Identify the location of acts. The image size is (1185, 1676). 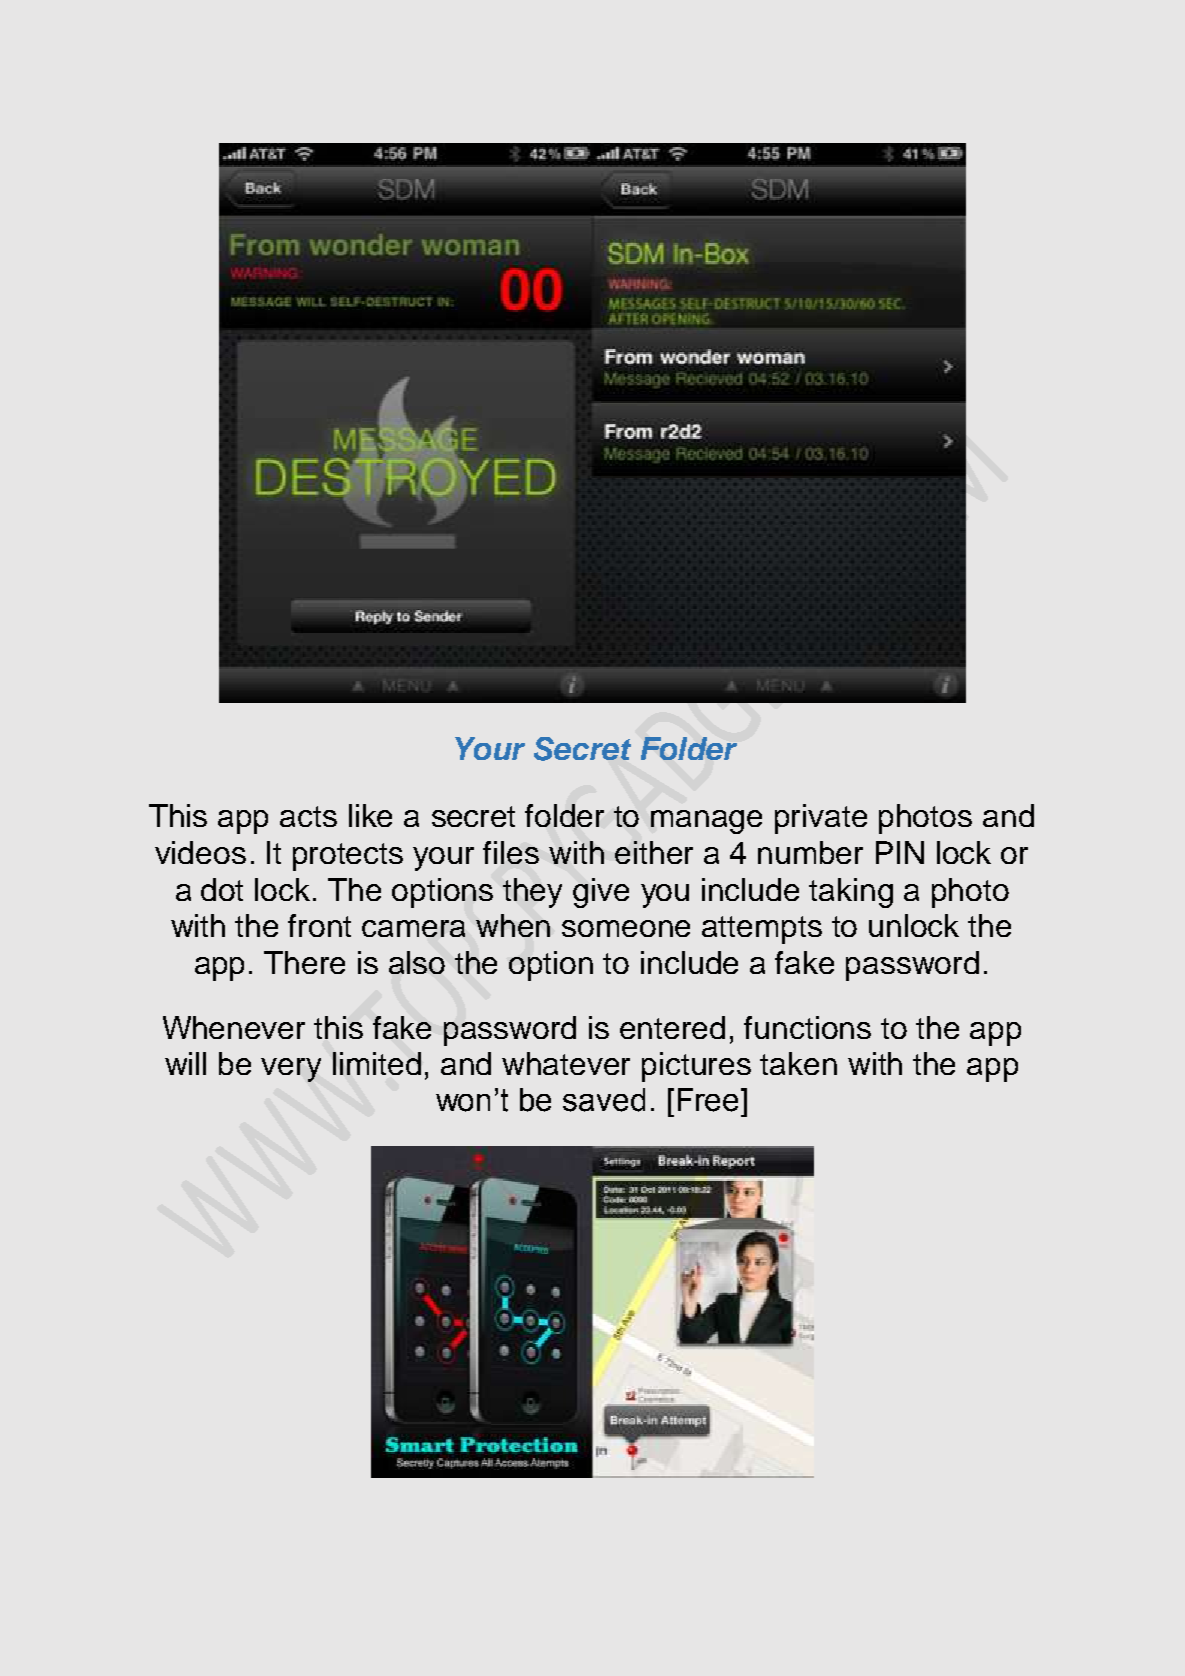
(308, 816).
